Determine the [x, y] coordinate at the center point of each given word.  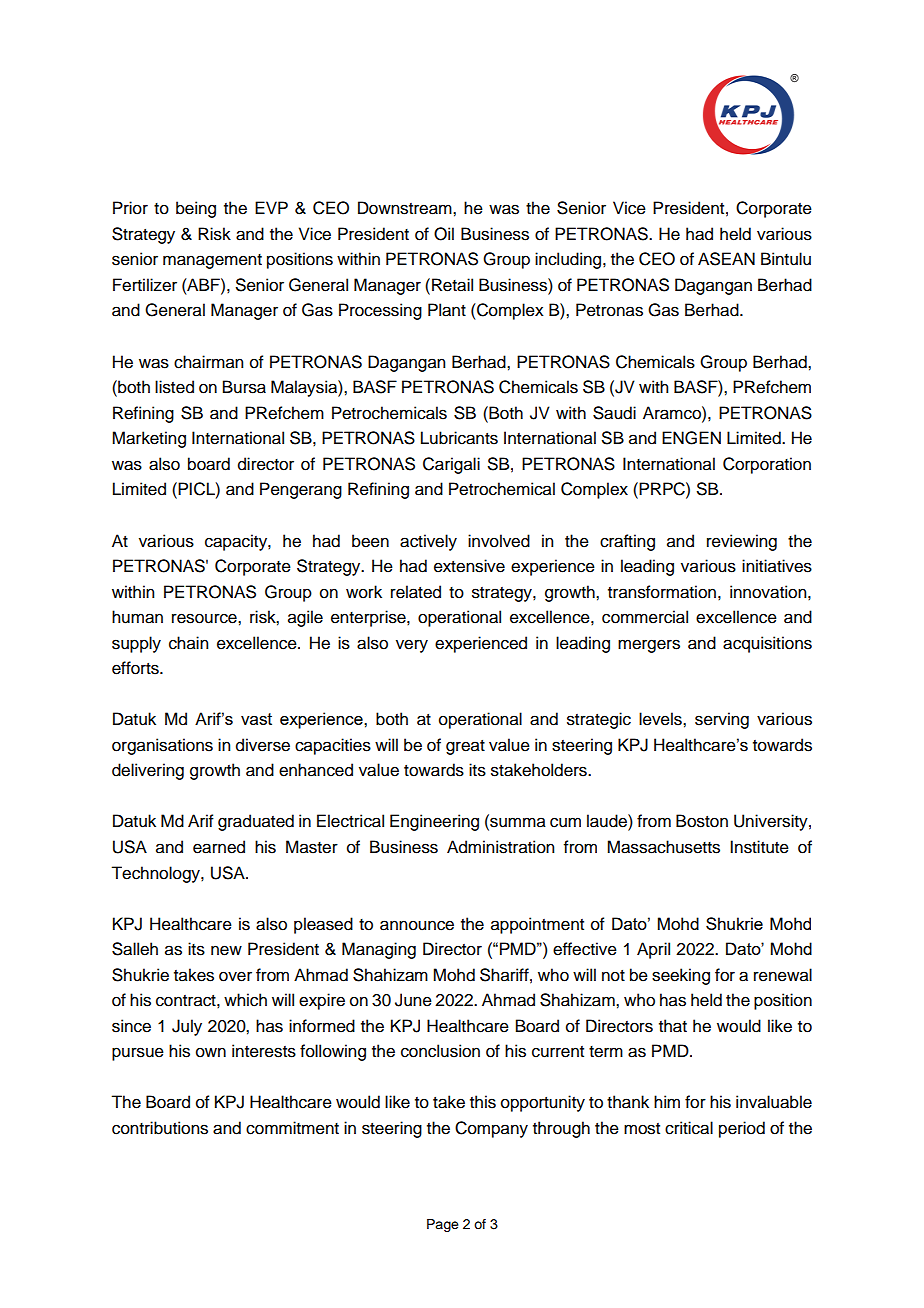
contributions [160, 1128]
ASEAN [726, 259]
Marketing [149, 439]
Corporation [767, 465]
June [413, 1000]
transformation [662, 592]
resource [205, 618]
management [212, 261]
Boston [702, 821]
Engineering [434, 822]
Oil [444, 234]
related [416, 592]
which [245, 1000]
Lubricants [459, 438]
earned [219, 847]
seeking [681, 976]
